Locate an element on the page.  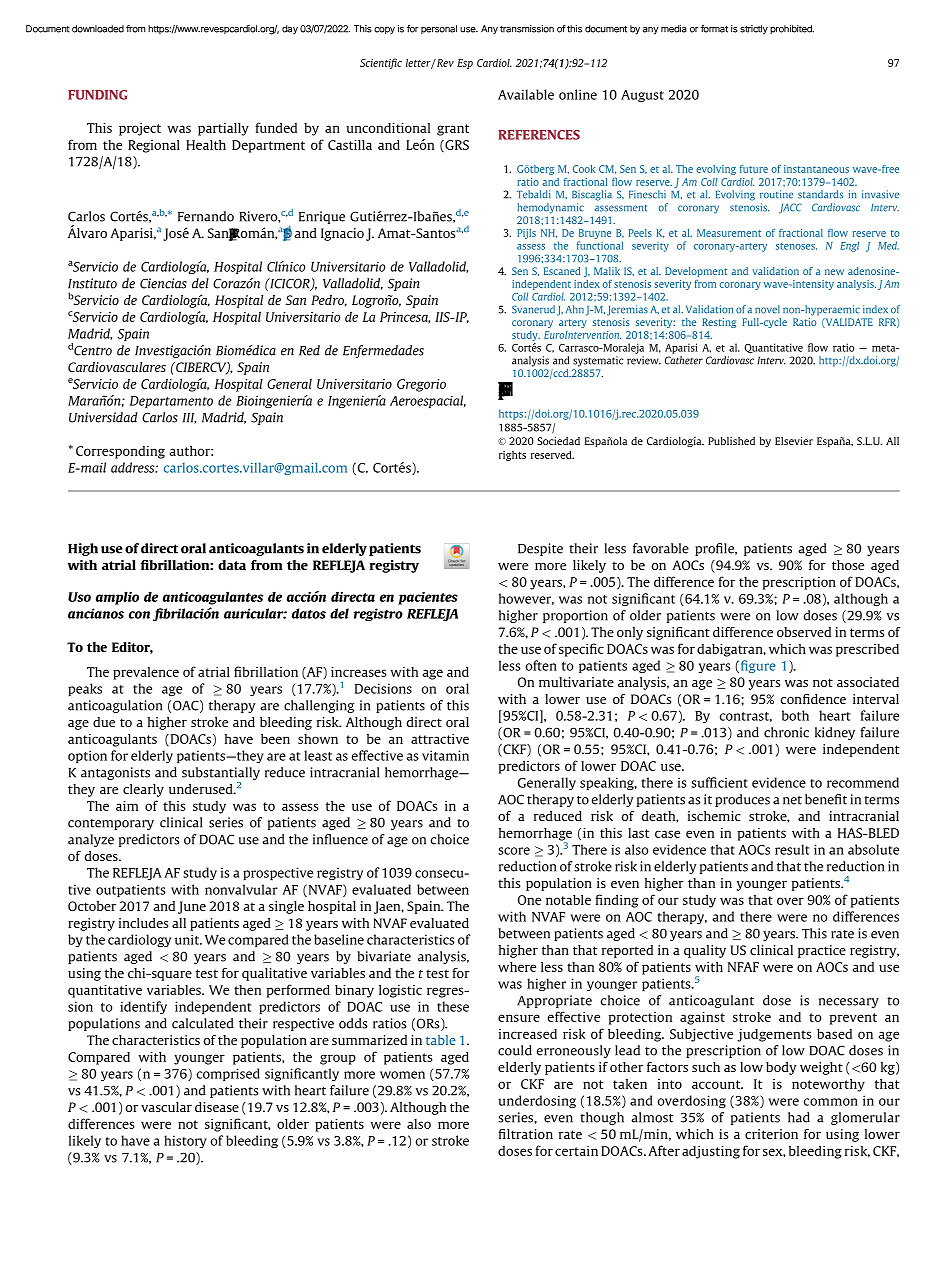
personal is located at coordinates (439, 29).
